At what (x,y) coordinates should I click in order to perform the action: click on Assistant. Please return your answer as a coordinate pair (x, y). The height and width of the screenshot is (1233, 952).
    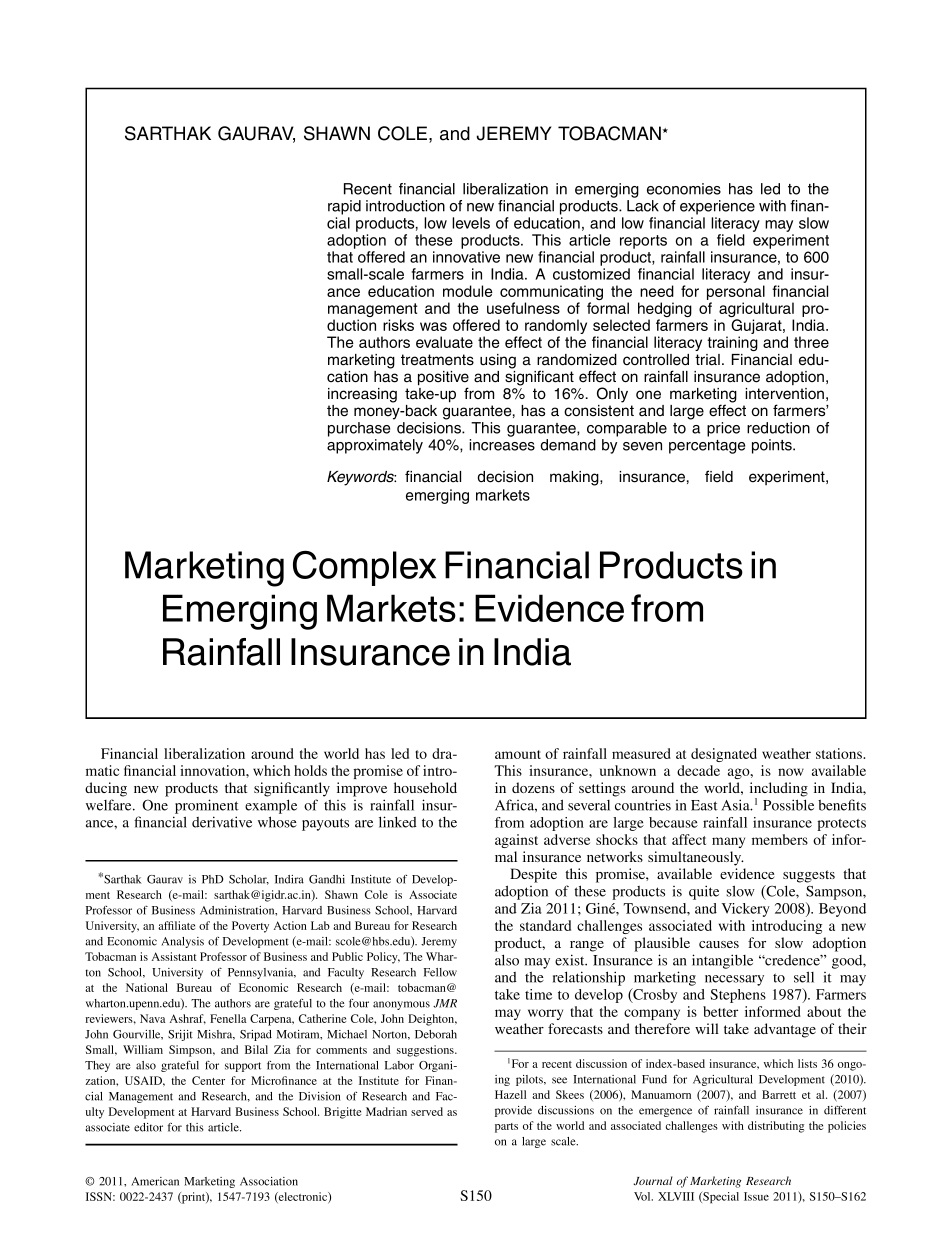
    Looking at the image, I should click on (174, 956).
